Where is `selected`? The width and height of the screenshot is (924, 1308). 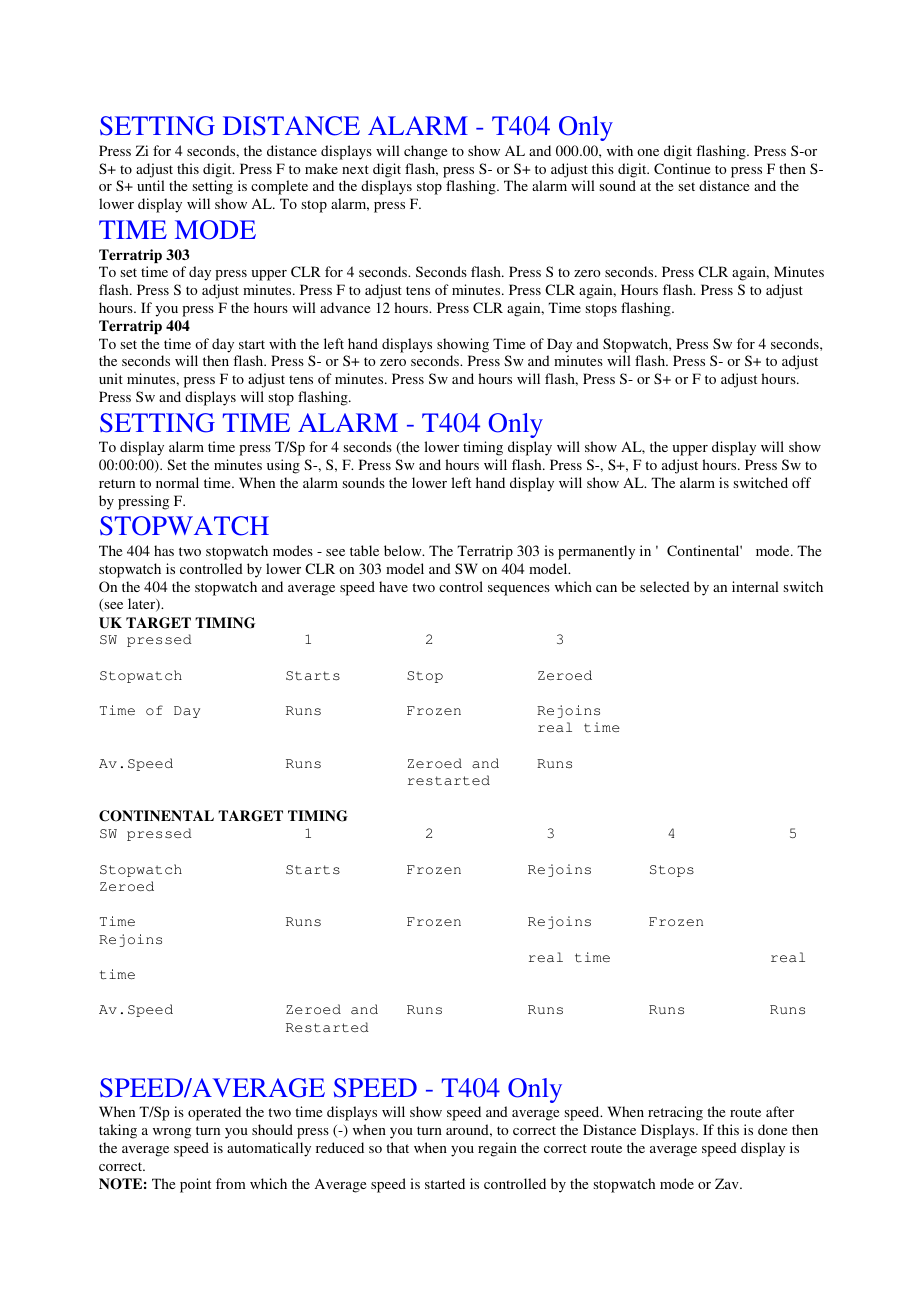 selected is located at coordinates (665, 586).
